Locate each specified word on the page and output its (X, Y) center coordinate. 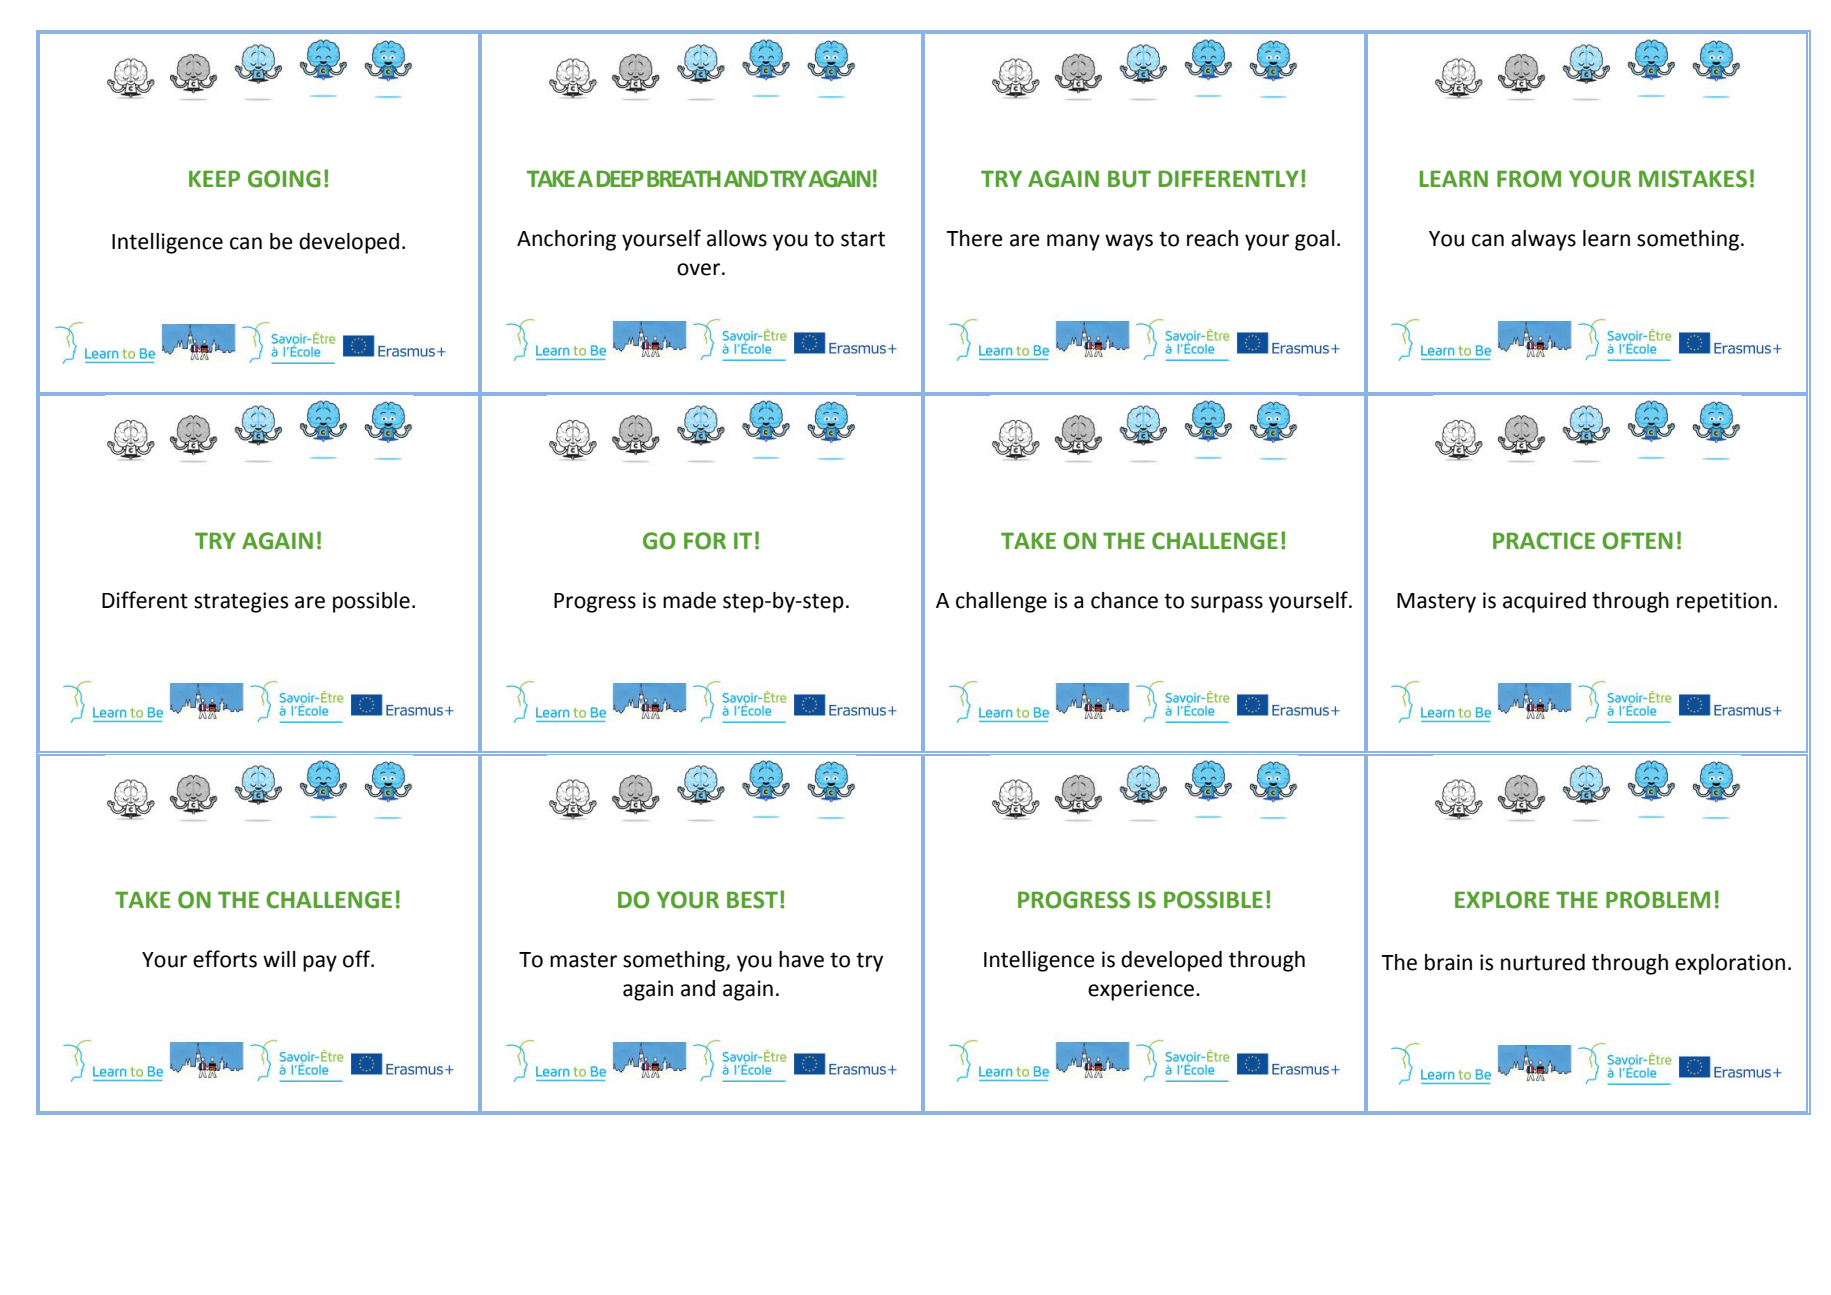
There (974, 238)
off (357, 959)
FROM (1529, 179)
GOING (284, 179)
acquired (1544, 602)
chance (1124, 600)
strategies (241, 602)
